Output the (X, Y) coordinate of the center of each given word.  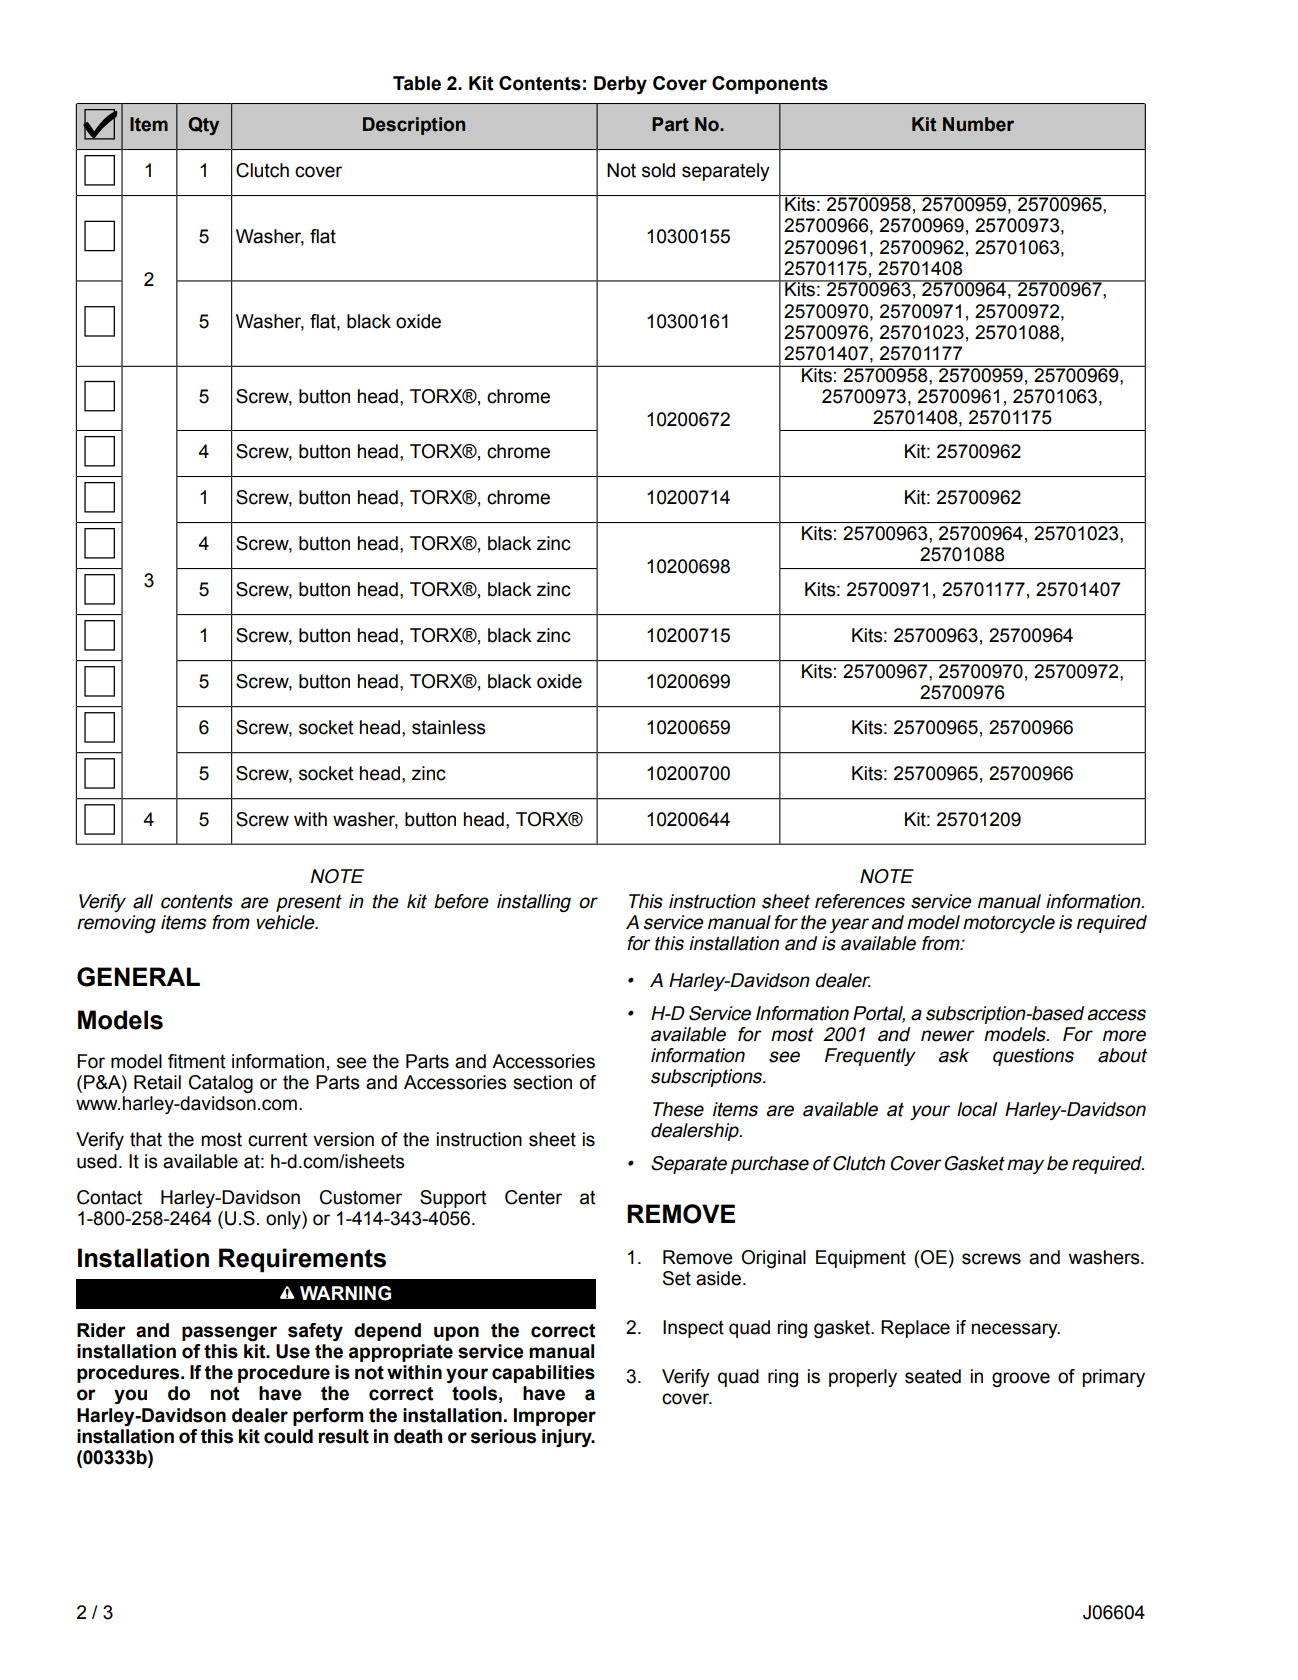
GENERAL (138, 977)
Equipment (861, 1259)
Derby (620, 85)
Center (533, 1197)
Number (978, 124)
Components (770, 85)
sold (658, 170)
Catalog (221, 1084)
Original (774, 1259)
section (542, 1082)
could (288, 1436)
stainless (449, 727)
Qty (203, 126)
